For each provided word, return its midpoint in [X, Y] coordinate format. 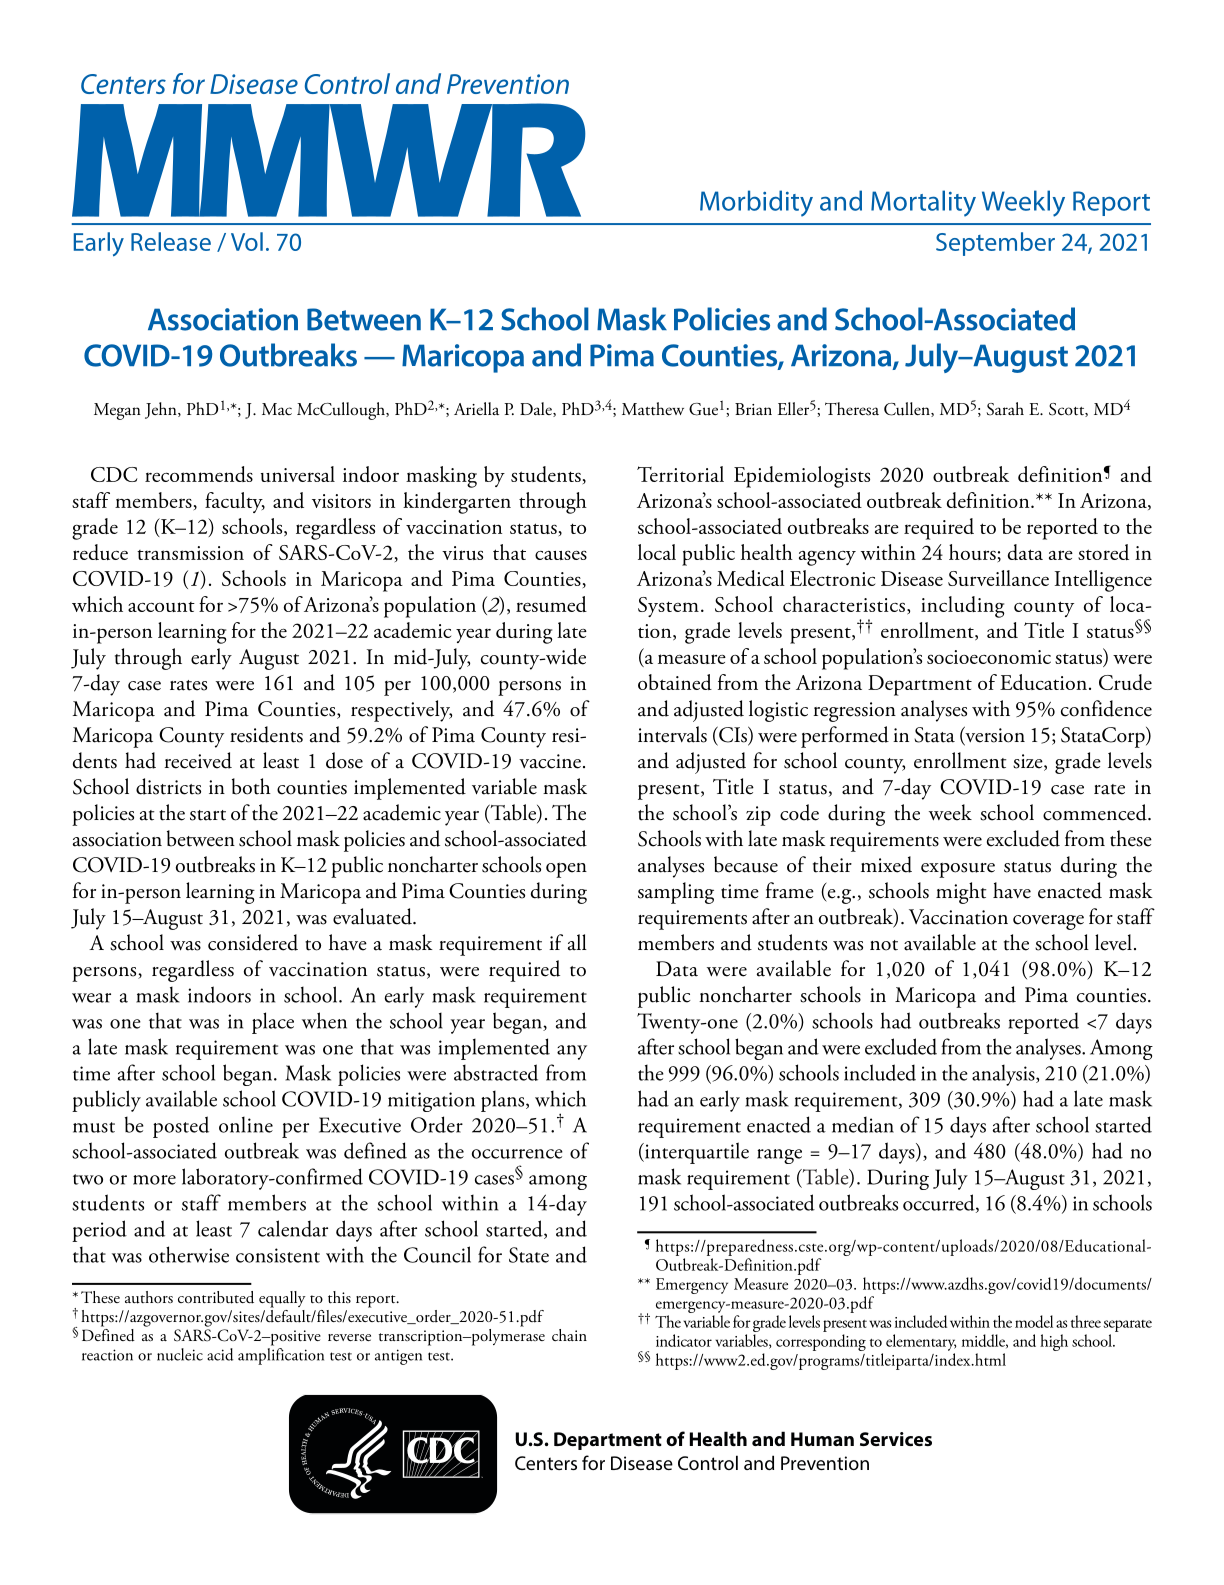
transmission [190, 553]
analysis [1004, 1075]
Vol [247, 241]
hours [972, 552]
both [251, 786]
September [995, 244]
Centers [546, 1463]
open [566, 870]
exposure [958, 870]
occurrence [517, 1154]
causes [561, 555]
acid [220, 1354]
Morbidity [756, 203]
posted [181, 1127]
